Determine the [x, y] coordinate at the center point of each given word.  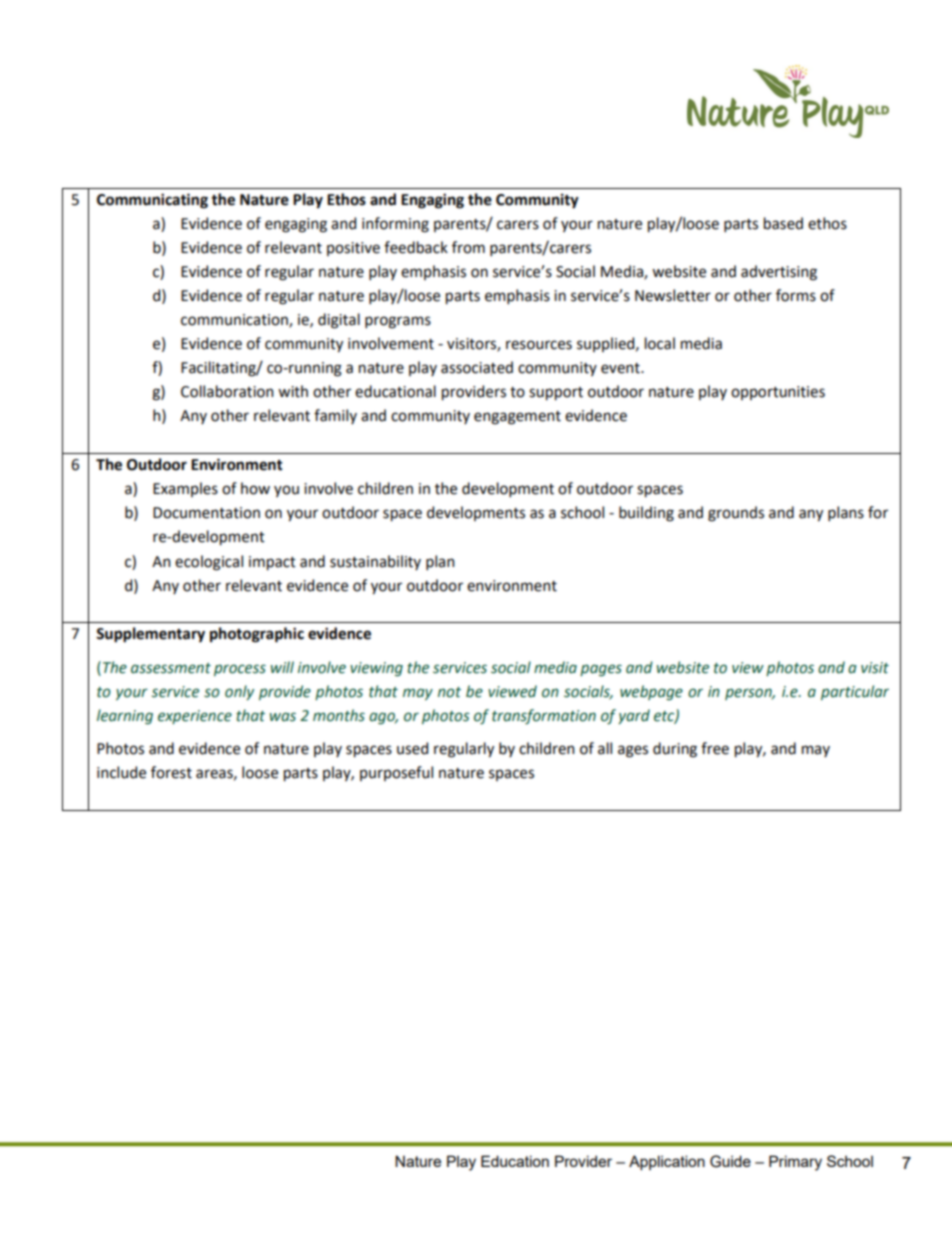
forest [171, 772]
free [715, 748]
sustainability [375, 562]
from [468, 247]
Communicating [152, 201]
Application [667, 1162]
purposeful [396, 773]
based [783, 223]
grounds [736, 514]
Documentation [206, 513]
